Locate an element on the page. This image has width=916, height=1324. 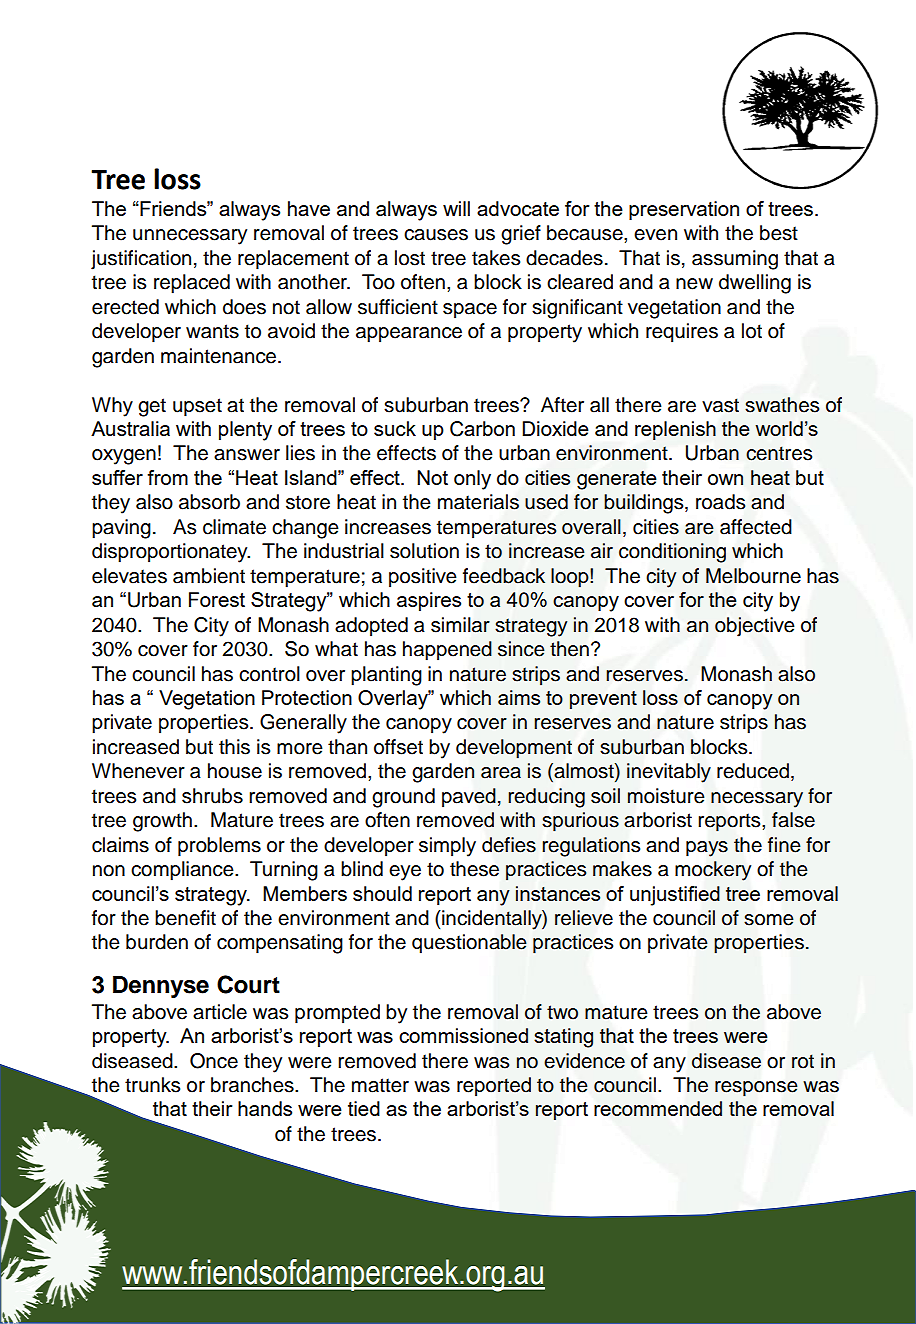
causes is located at coordinates (436, 235).
